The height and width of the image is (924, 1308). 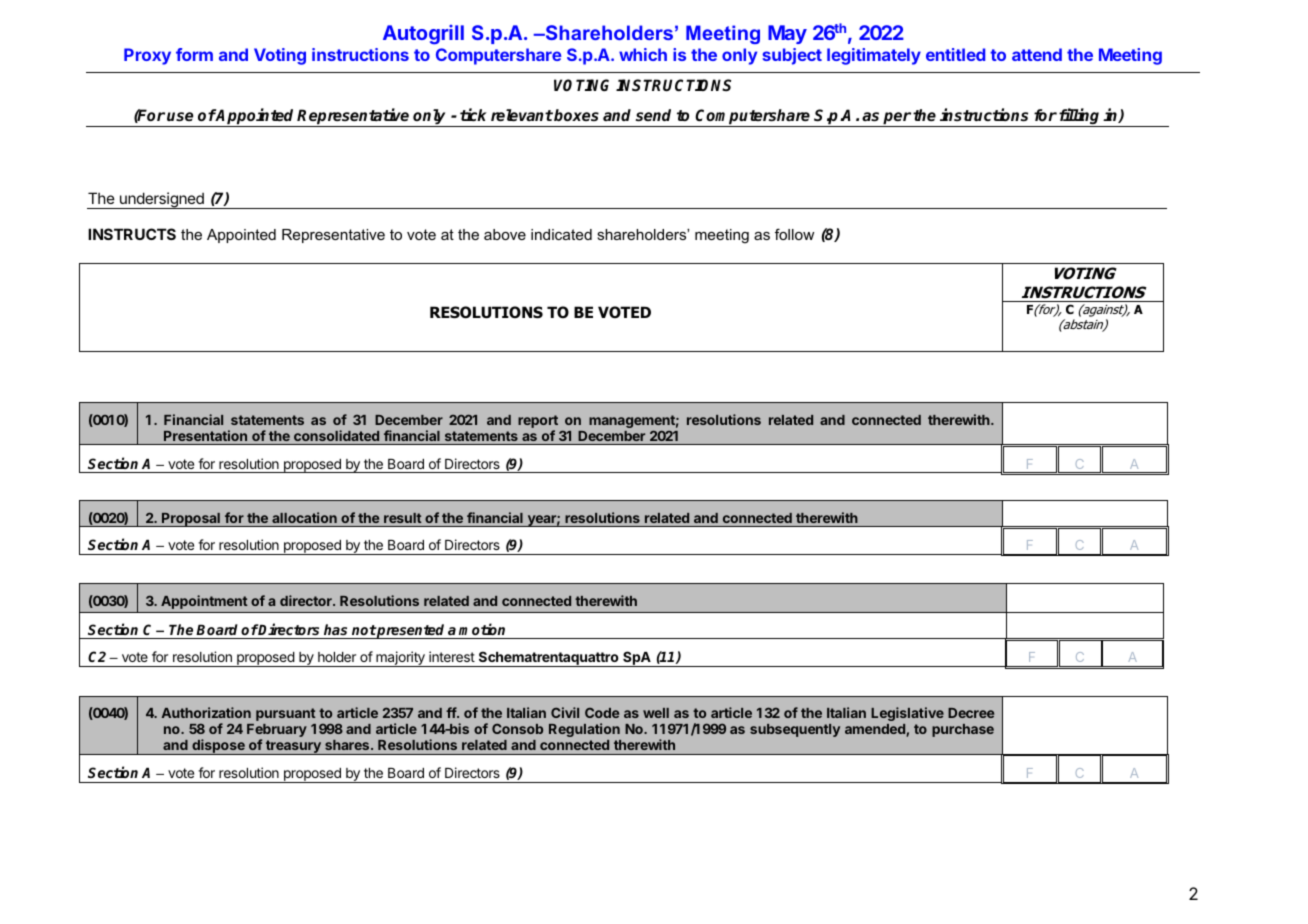 I want to click on INSTRUCTS, so click(x=132, y=234).
